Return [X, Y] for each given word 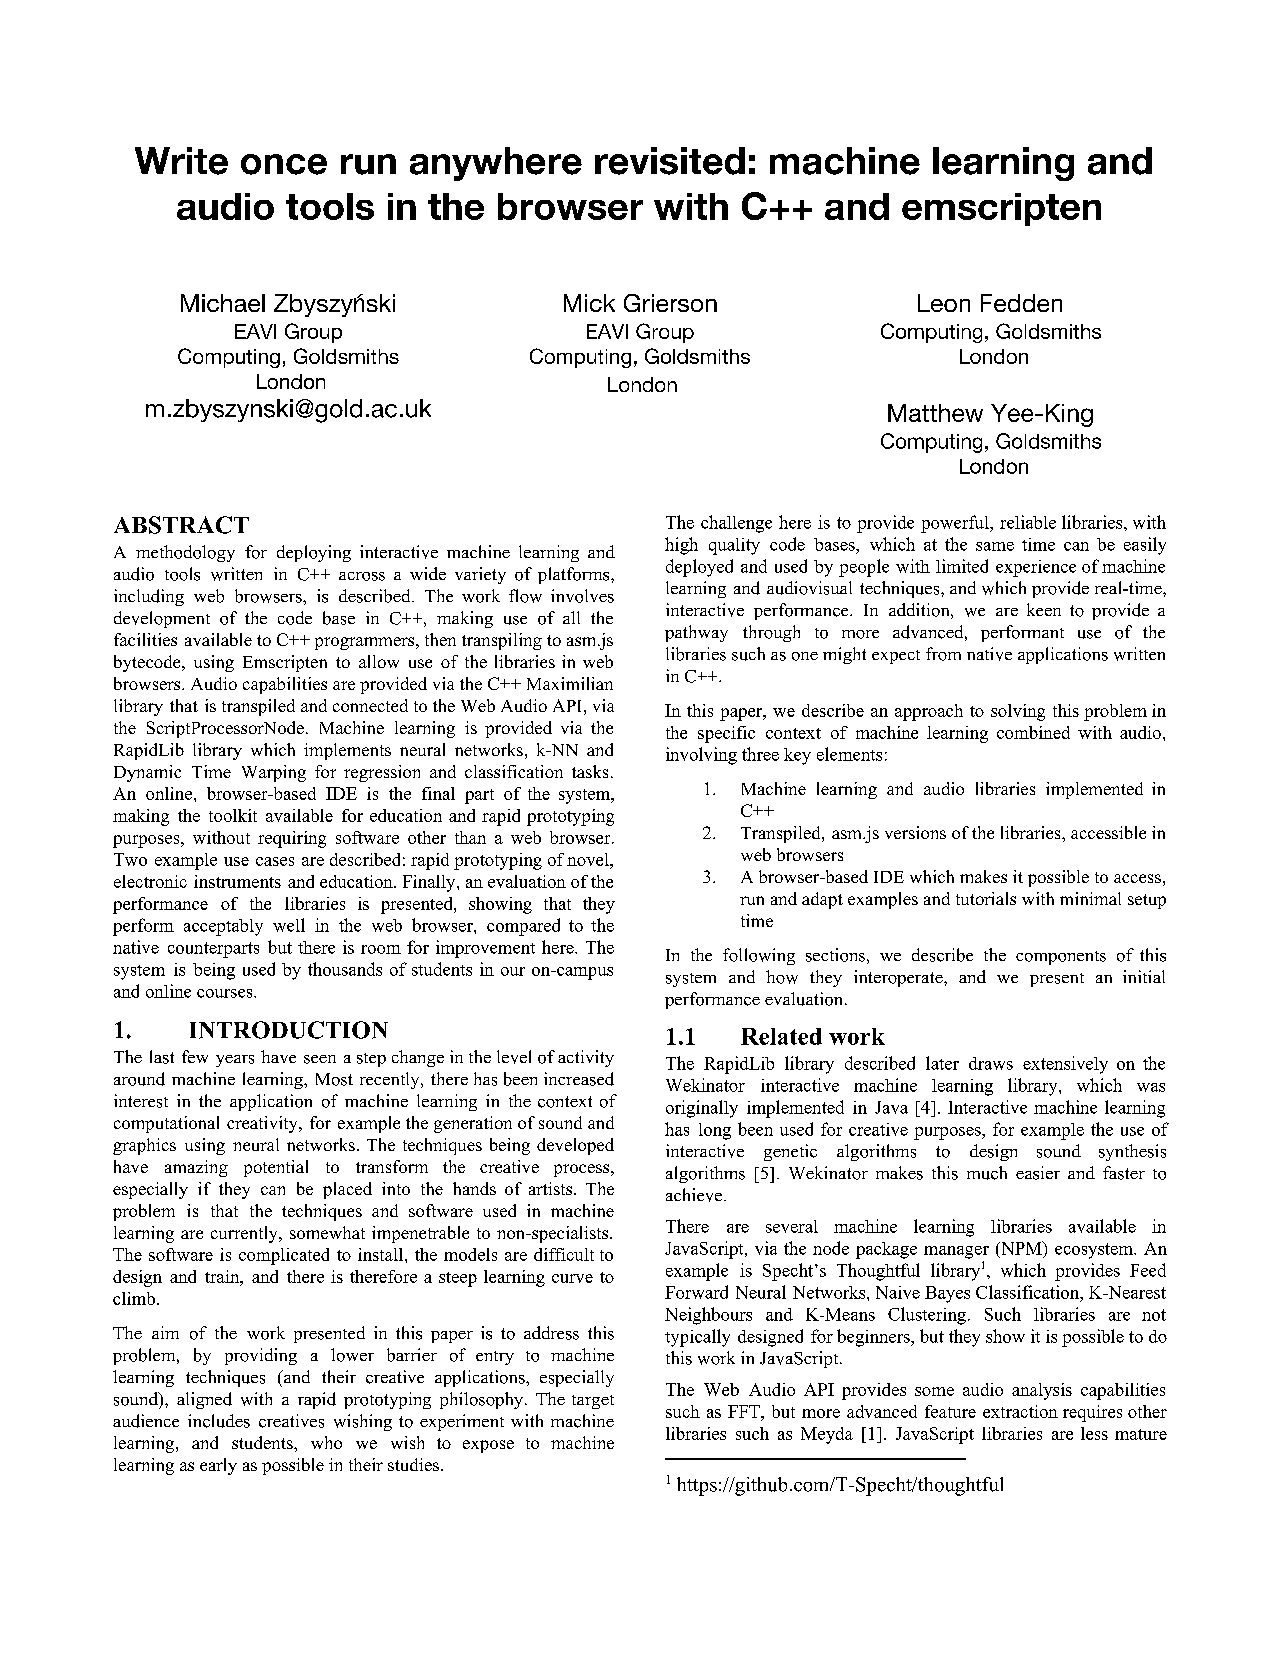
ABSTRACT [181, 525]
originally [702, 1109]
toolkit [233, 815]
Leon [944, 303]
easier [1038, 1173]
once [284, 164]
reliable [1028, 522]
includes [219, 1421]
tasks [590, 771]
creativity [263, 1124]
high [681, 546]
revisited [670, 161]
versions [915, 832]
